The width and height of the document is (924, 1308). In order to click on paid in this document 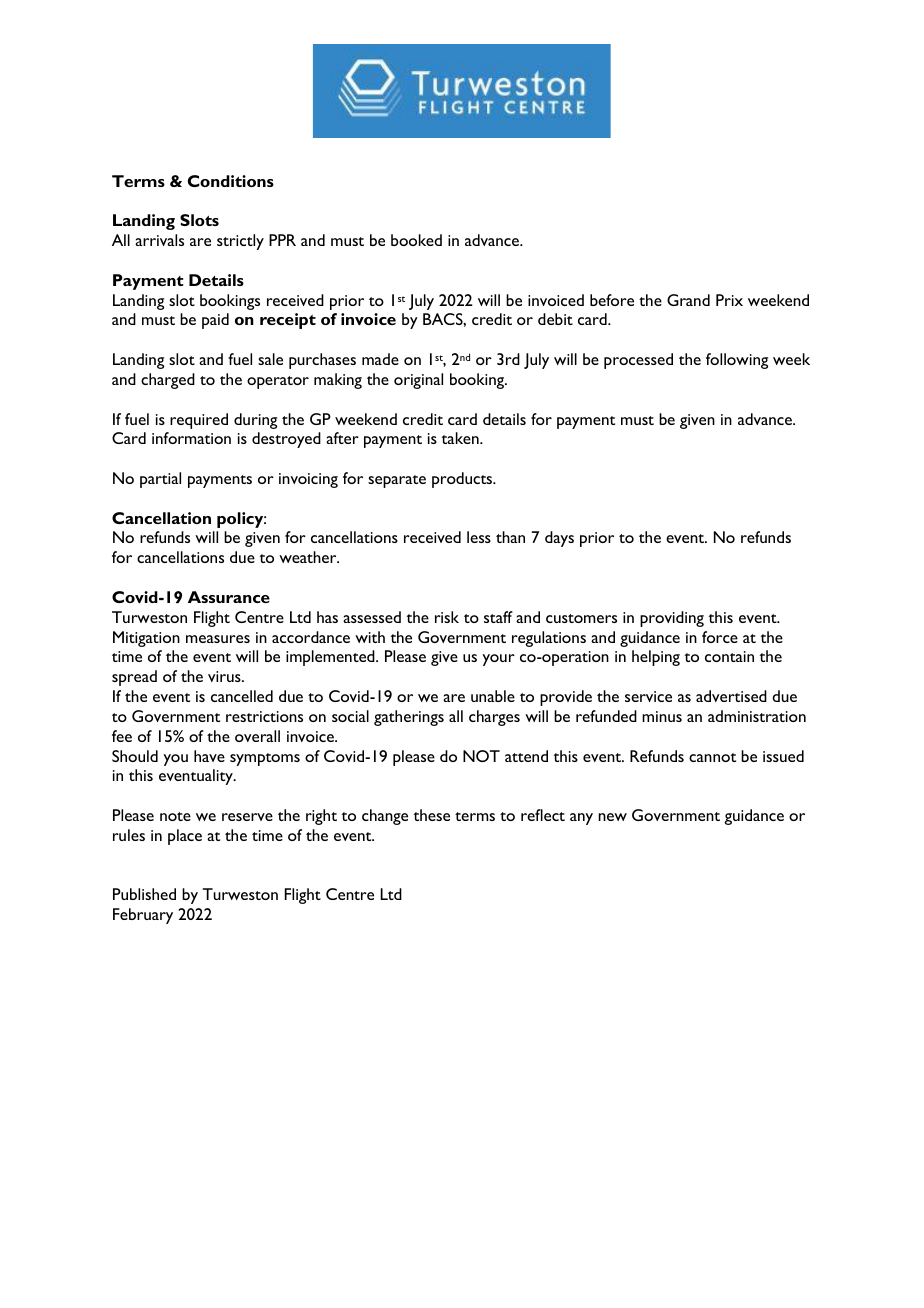, I will do `click(215, 321)`.
